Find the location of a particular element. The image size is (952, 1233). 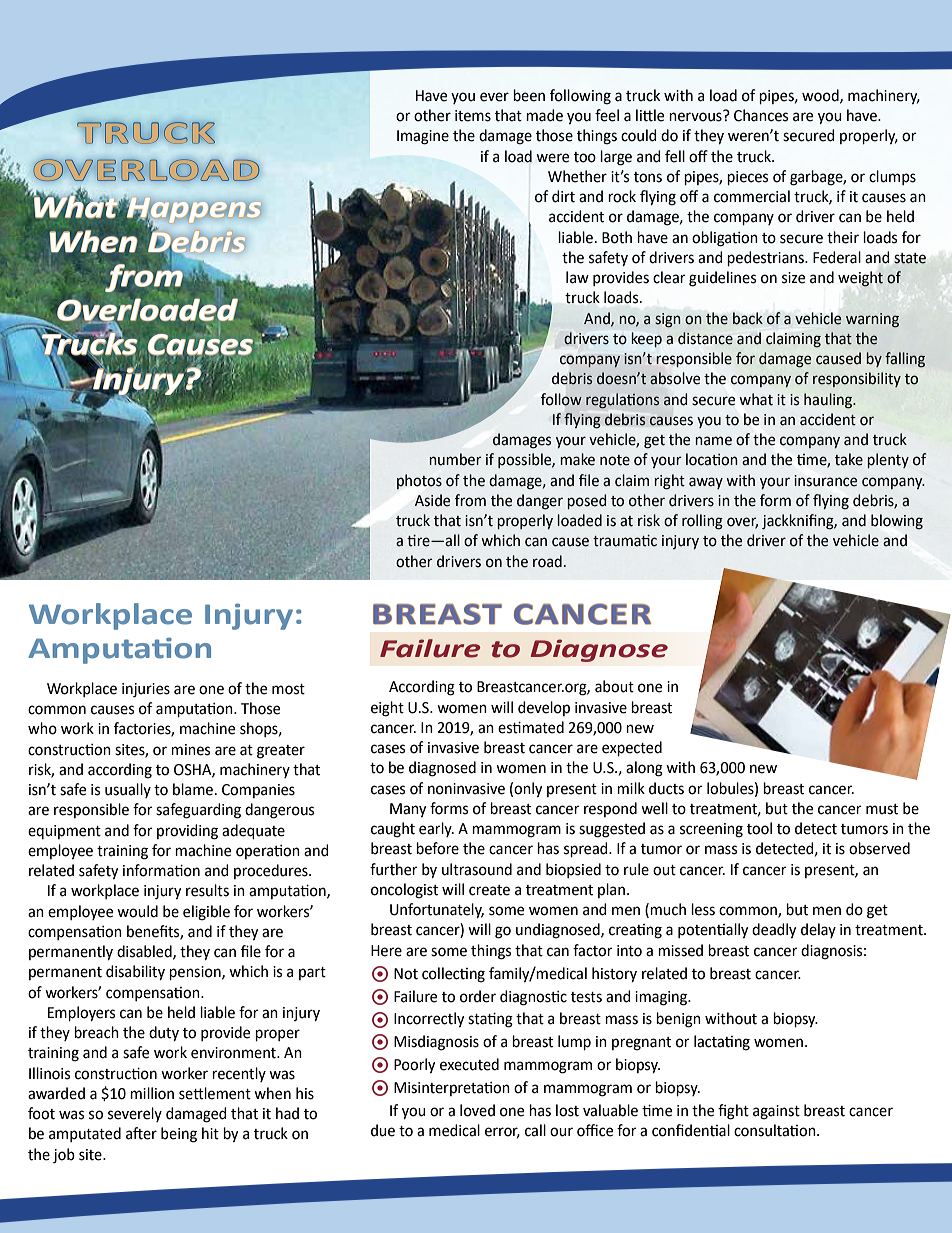

road is located at coordinates (547, 561).
